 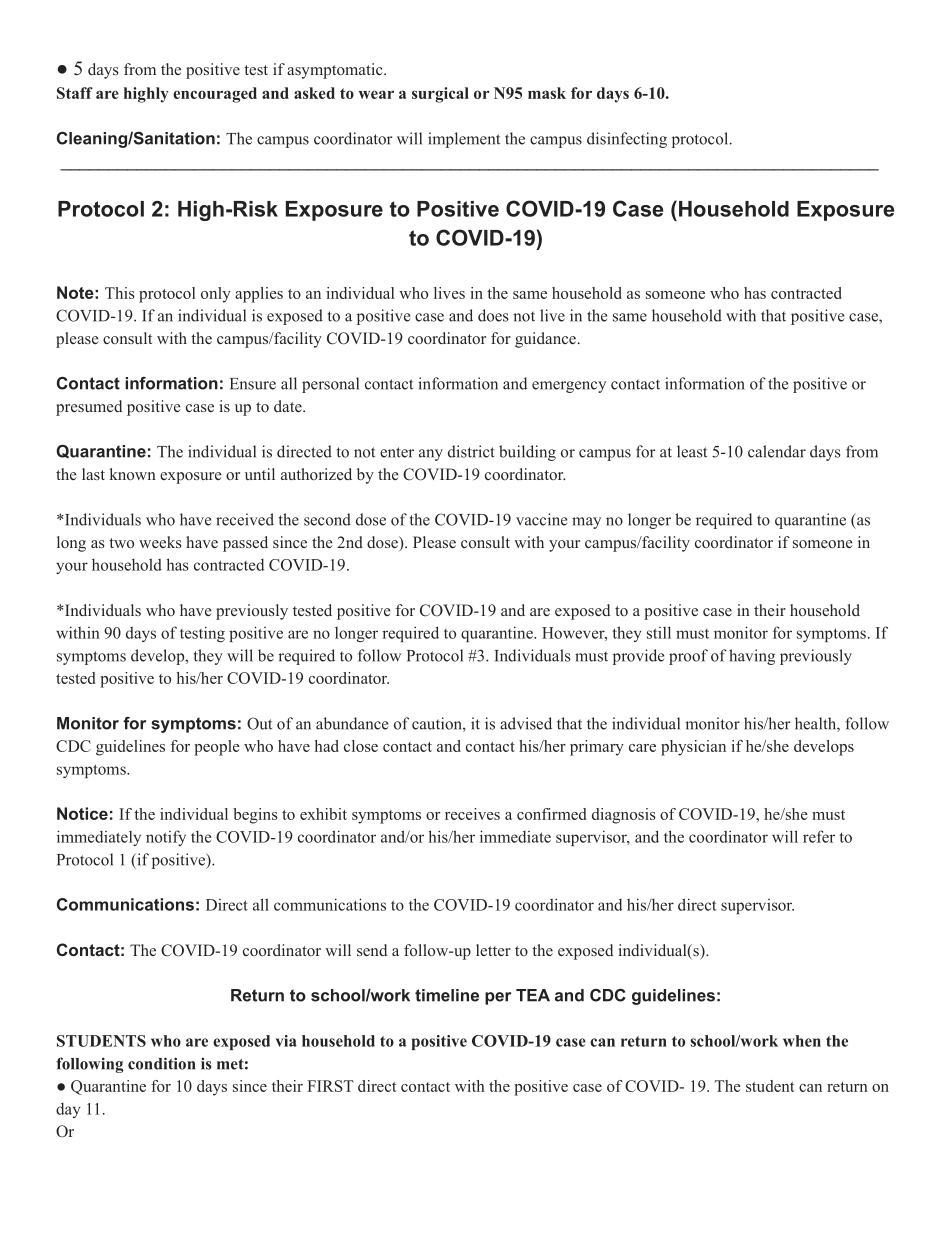 I want to click on weeks, so click(x=160, y=542).
